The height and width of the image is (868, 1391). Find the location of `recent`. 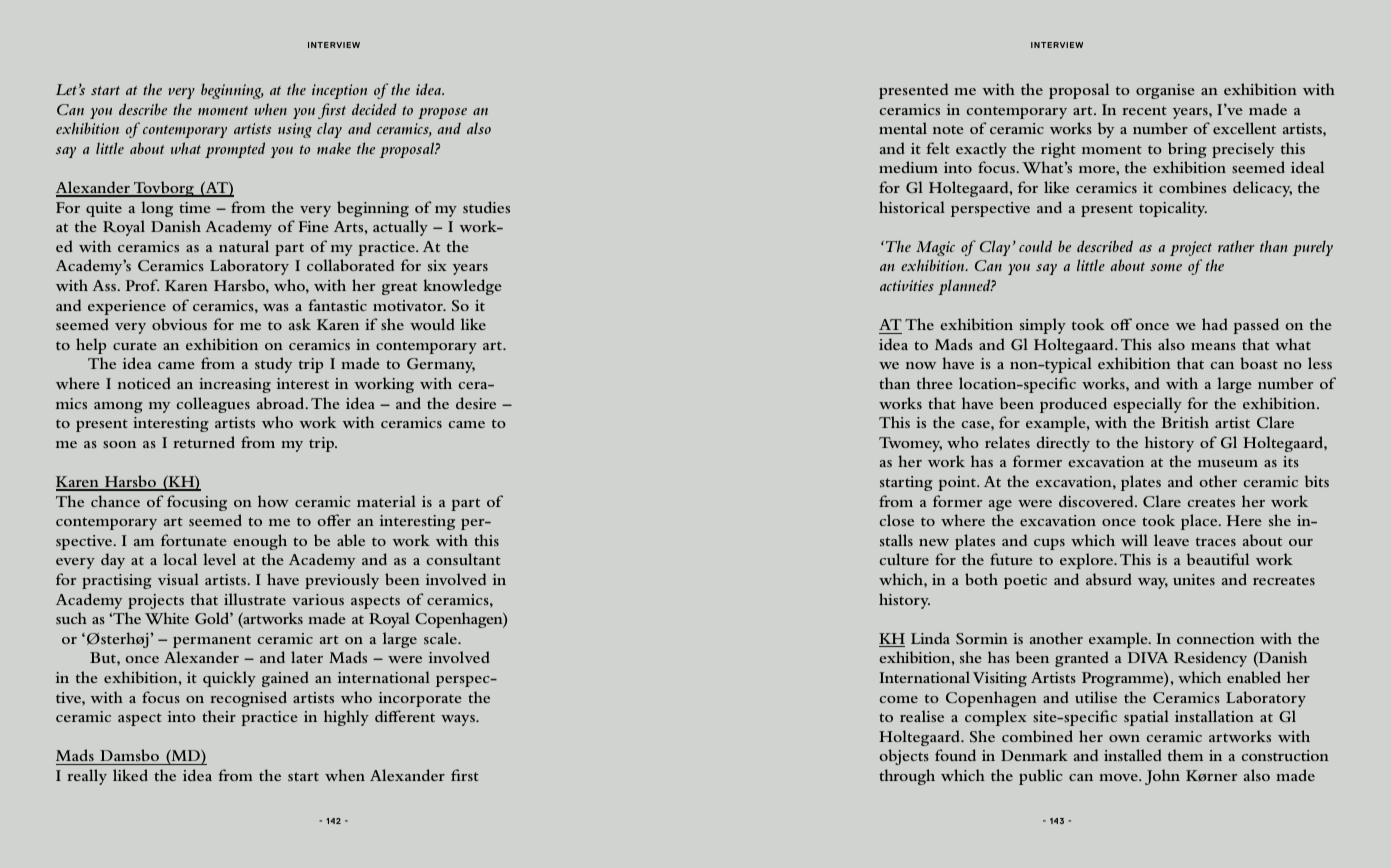

recent is located at coordinates (1144, 110).
